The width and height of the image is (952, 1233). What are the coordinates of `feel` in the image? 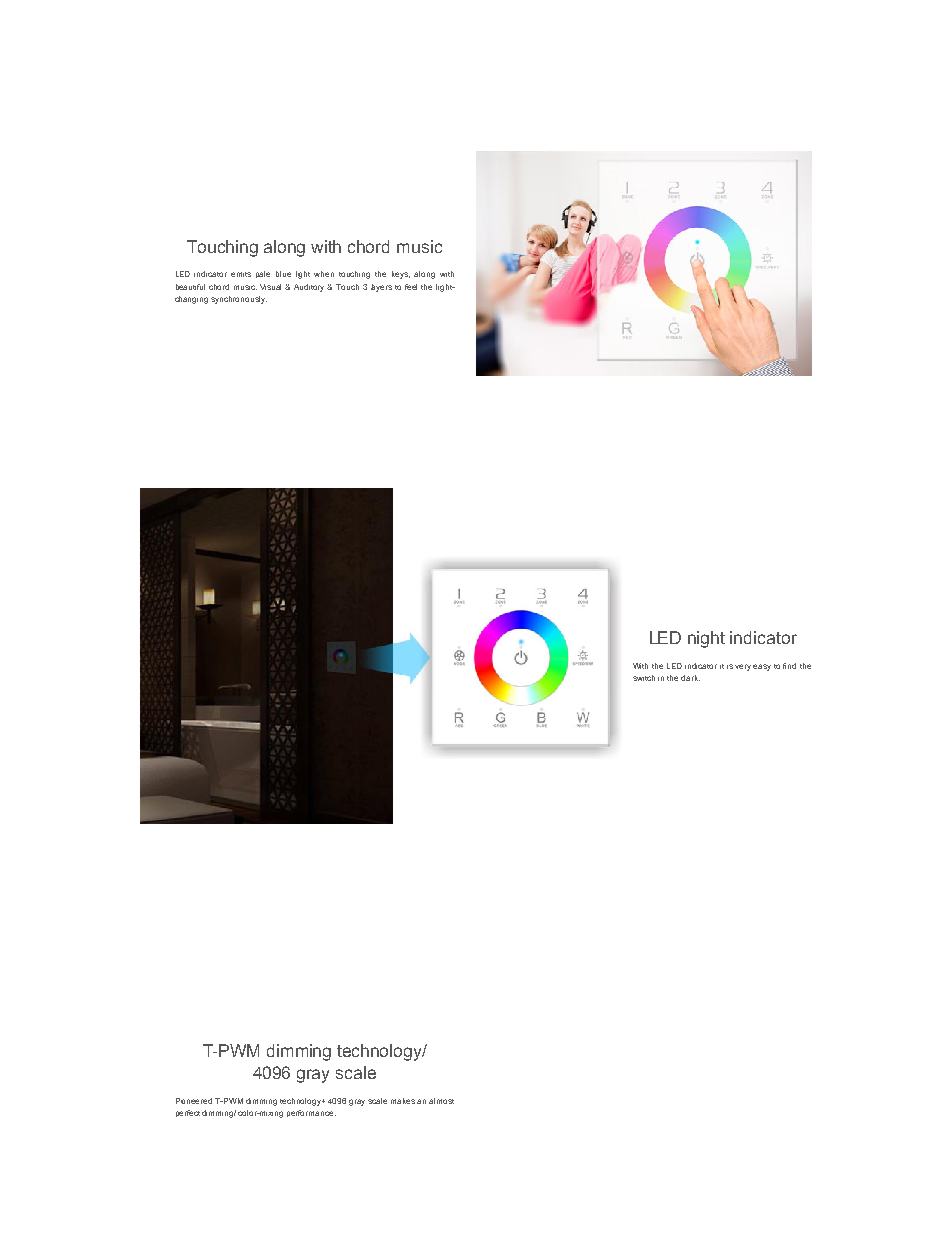 It's located at (411, 287).
